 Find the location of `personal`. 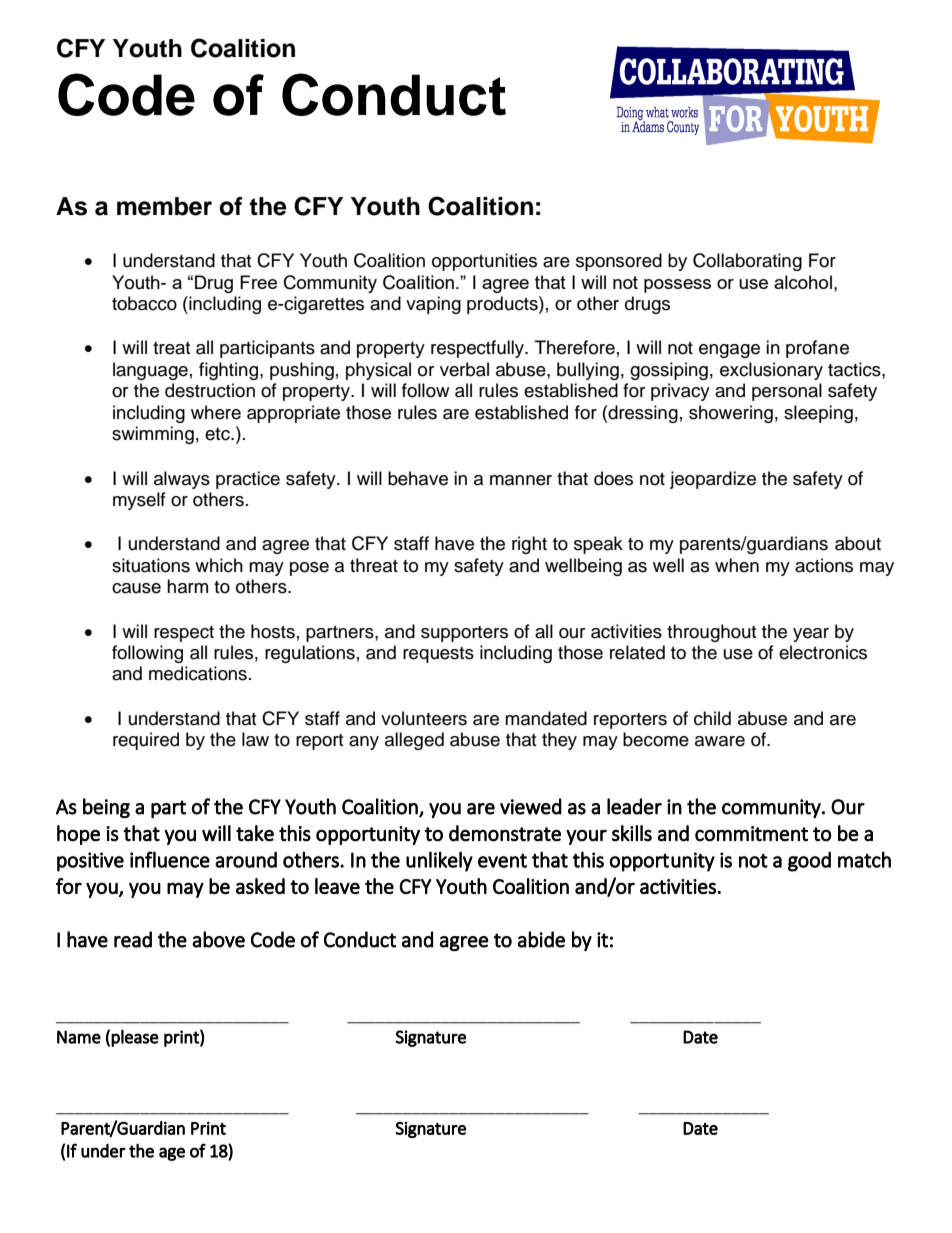

personal is located at coordinates (787, 392).
